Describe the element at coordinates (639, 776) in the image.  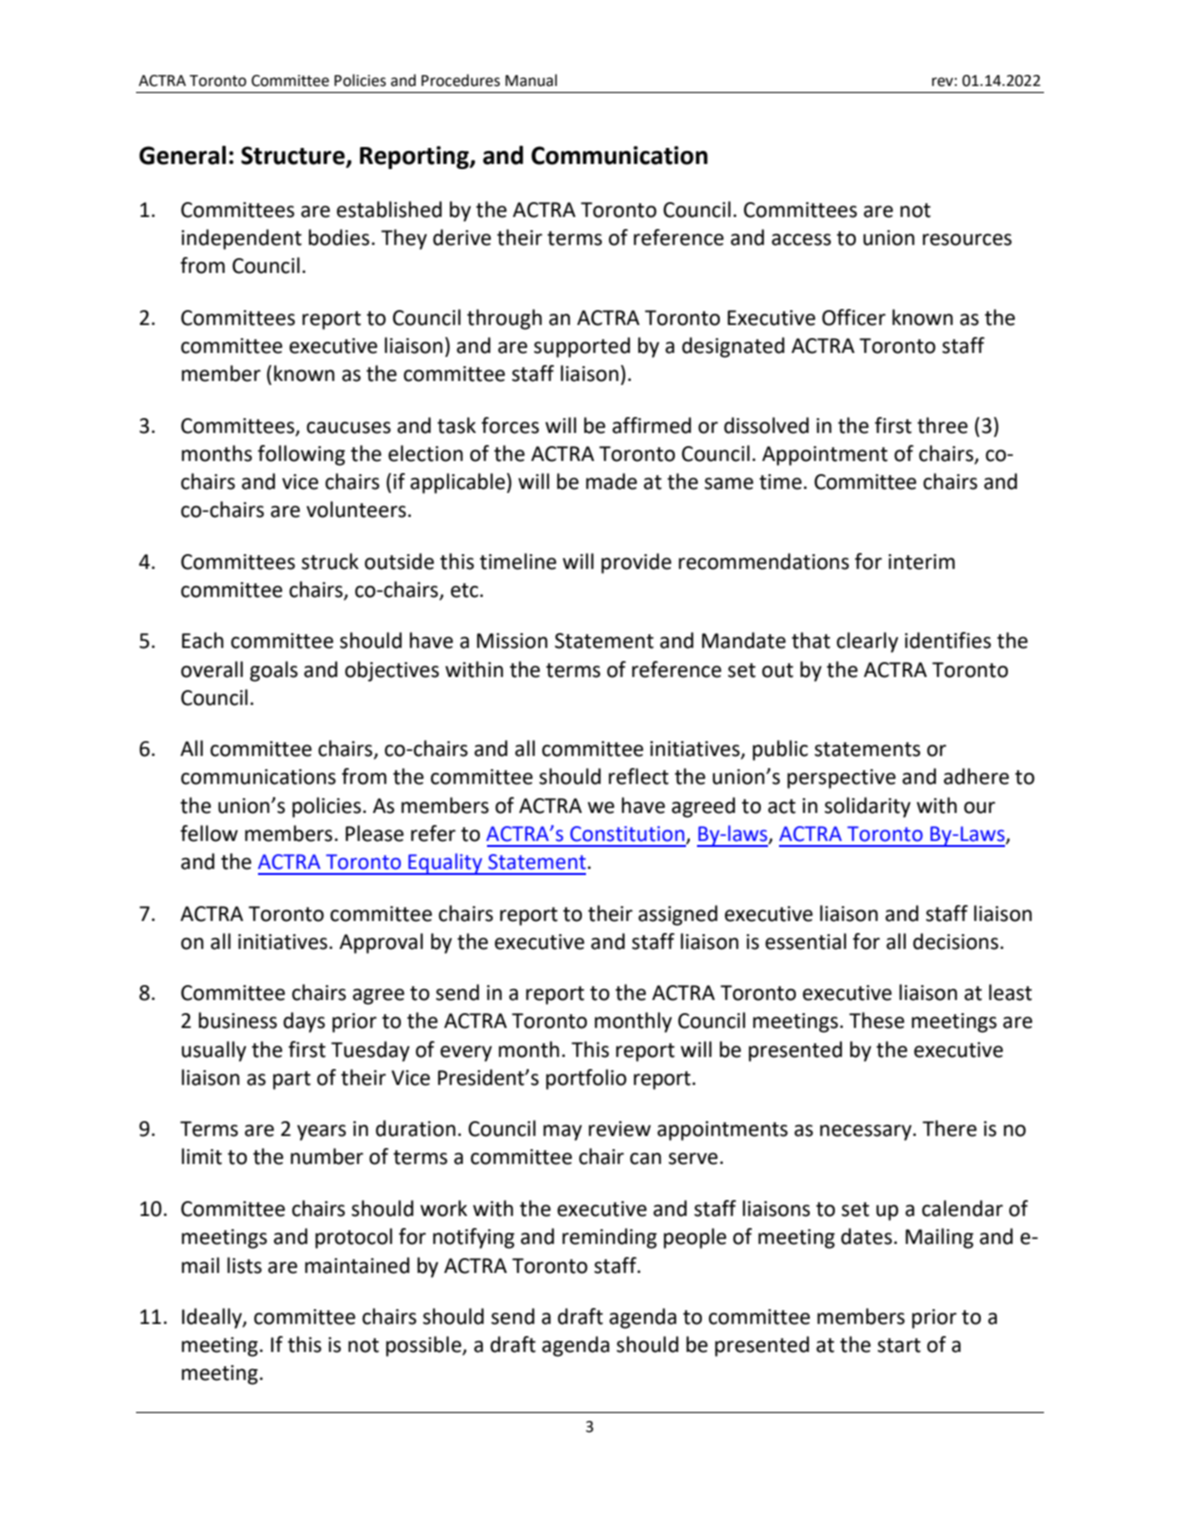
I see `reflect` at that location.
